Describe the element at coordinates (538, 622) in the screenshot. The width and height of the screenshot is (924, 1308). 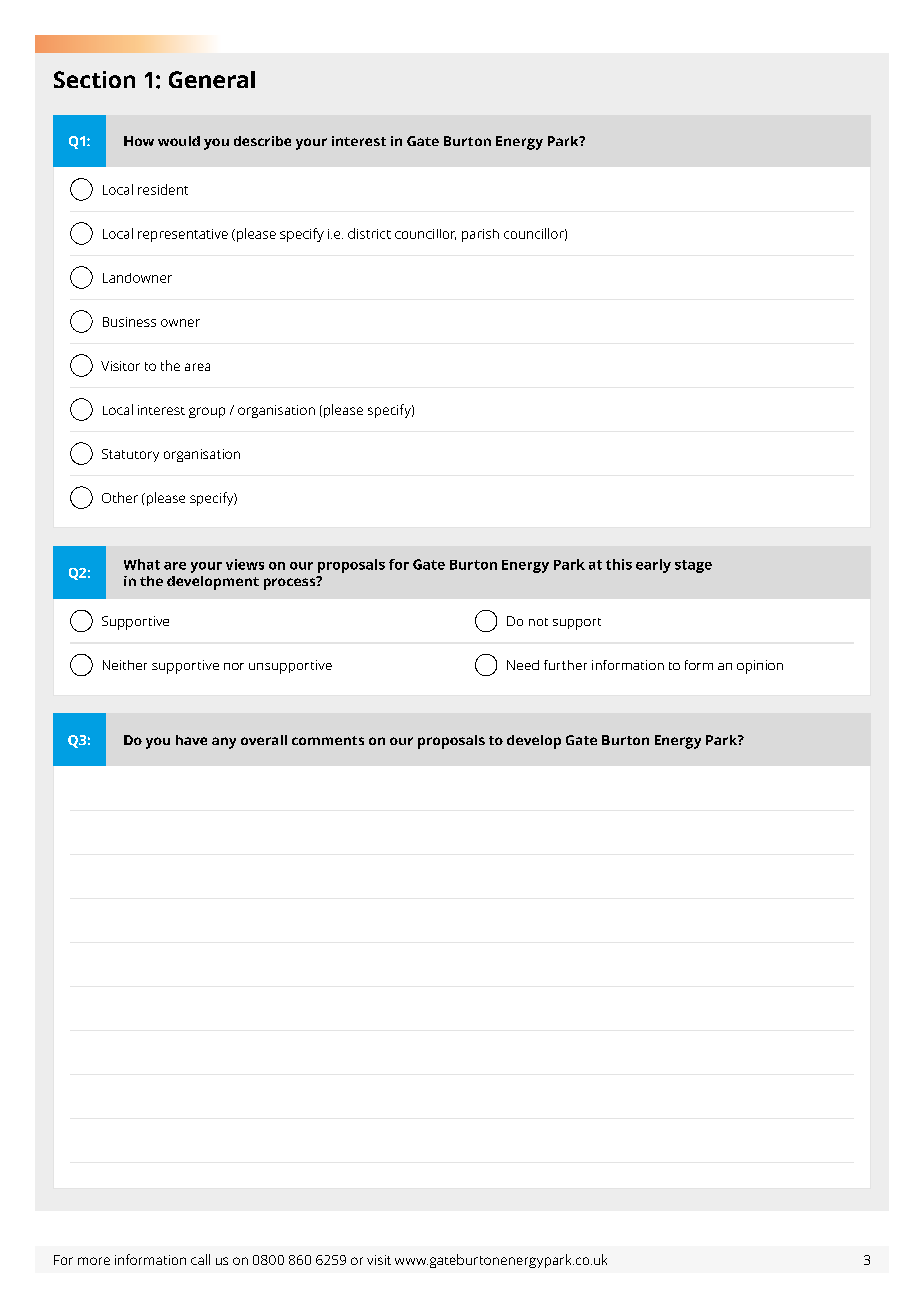
I see `not` at that location.
